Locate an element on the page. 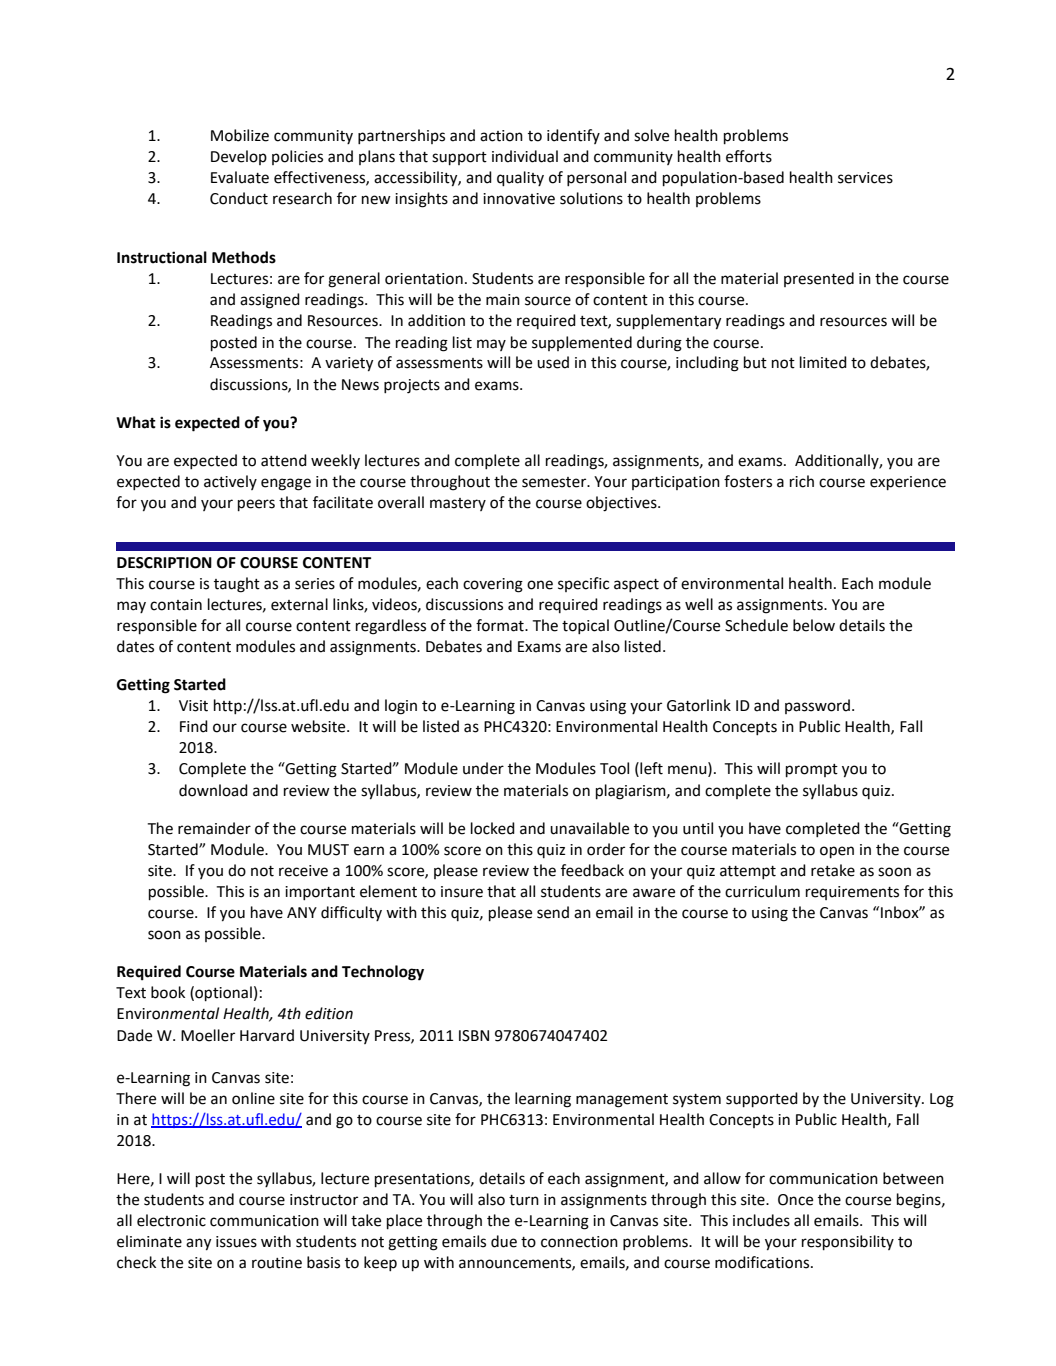 The width and height of the page is (1056, 1366). services is located at coordinates (865, 178).
